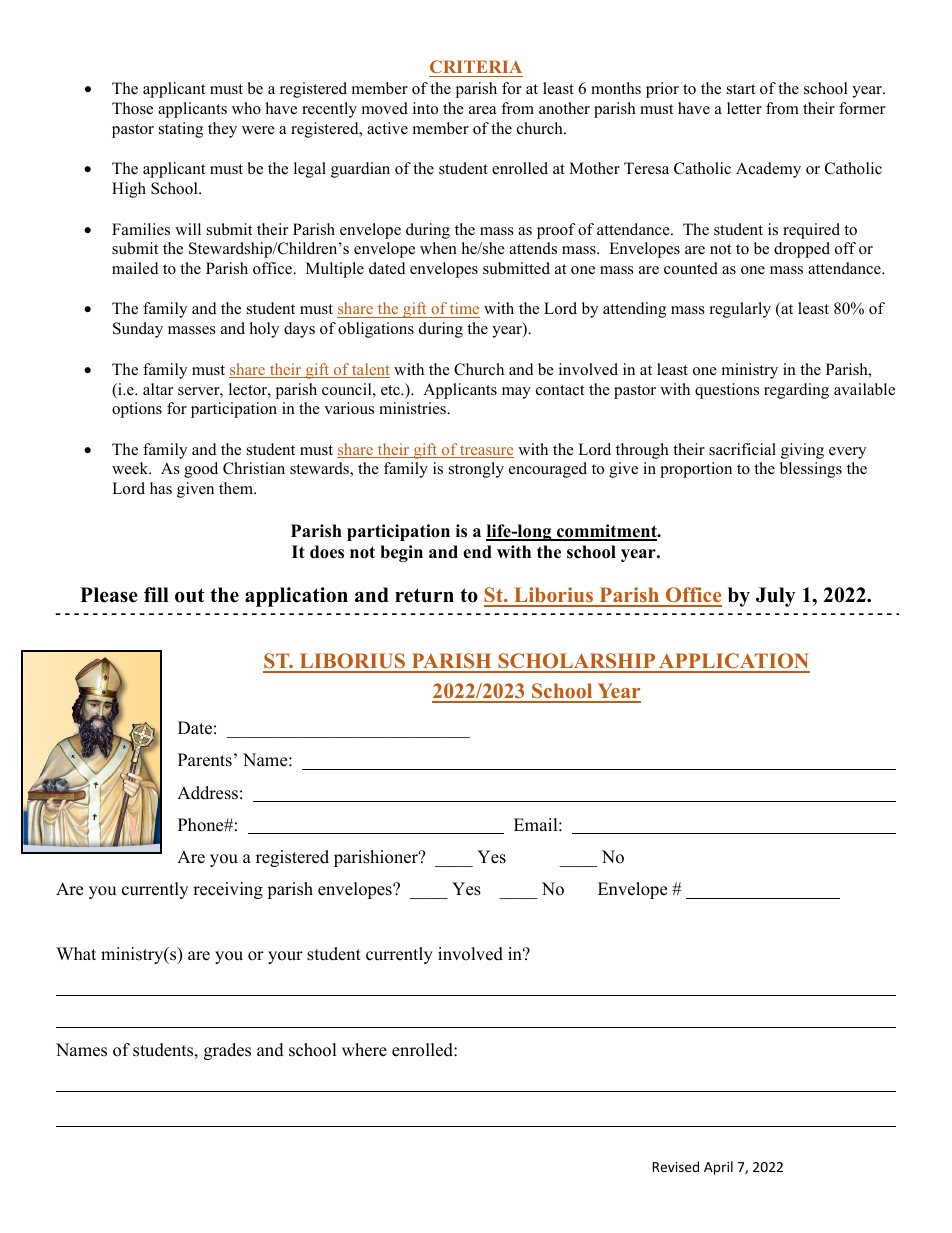 This screenshot has height=1233, width=952. I want to click on grades, so click(227, 1051).
